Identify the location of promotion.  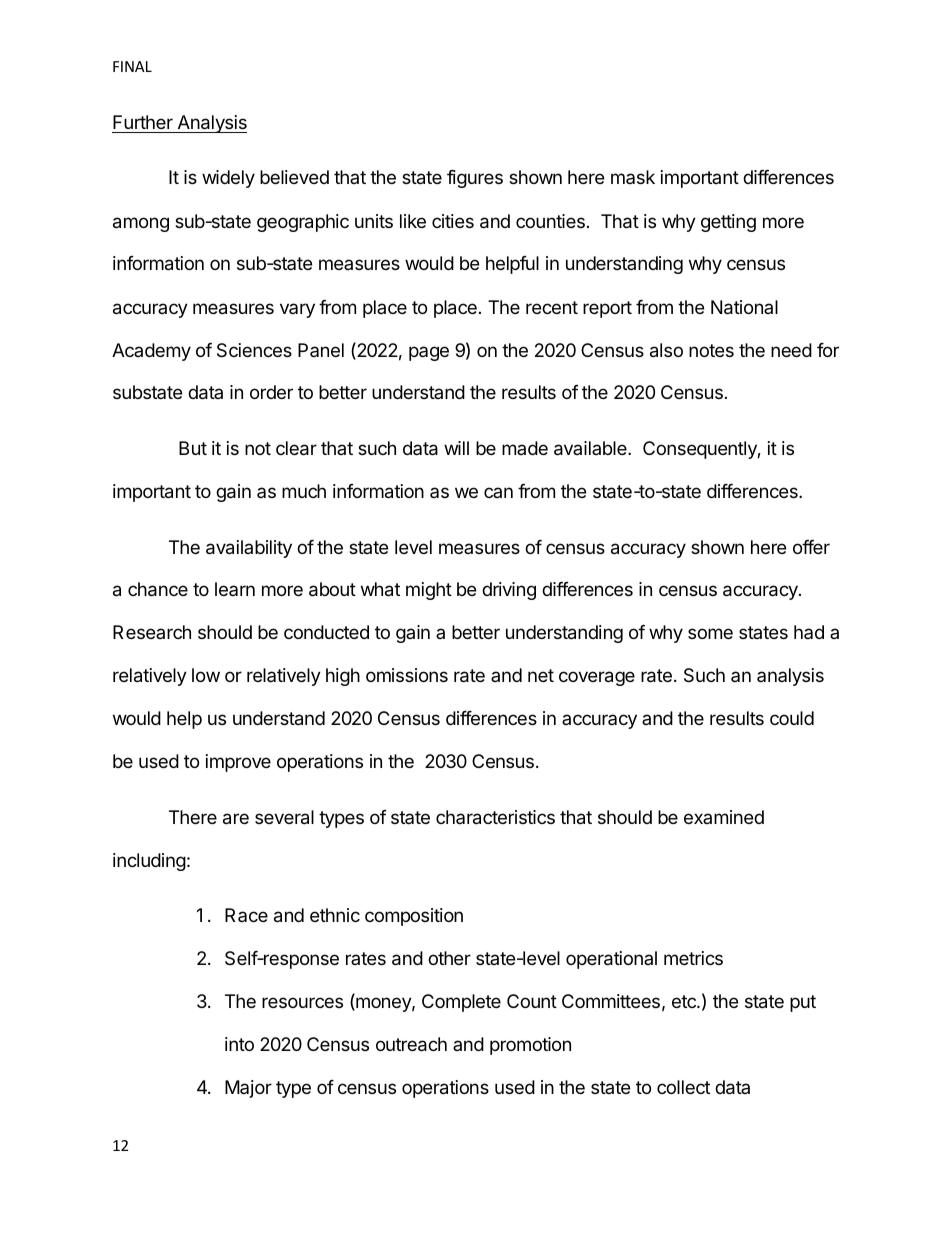
(530, 1046).
